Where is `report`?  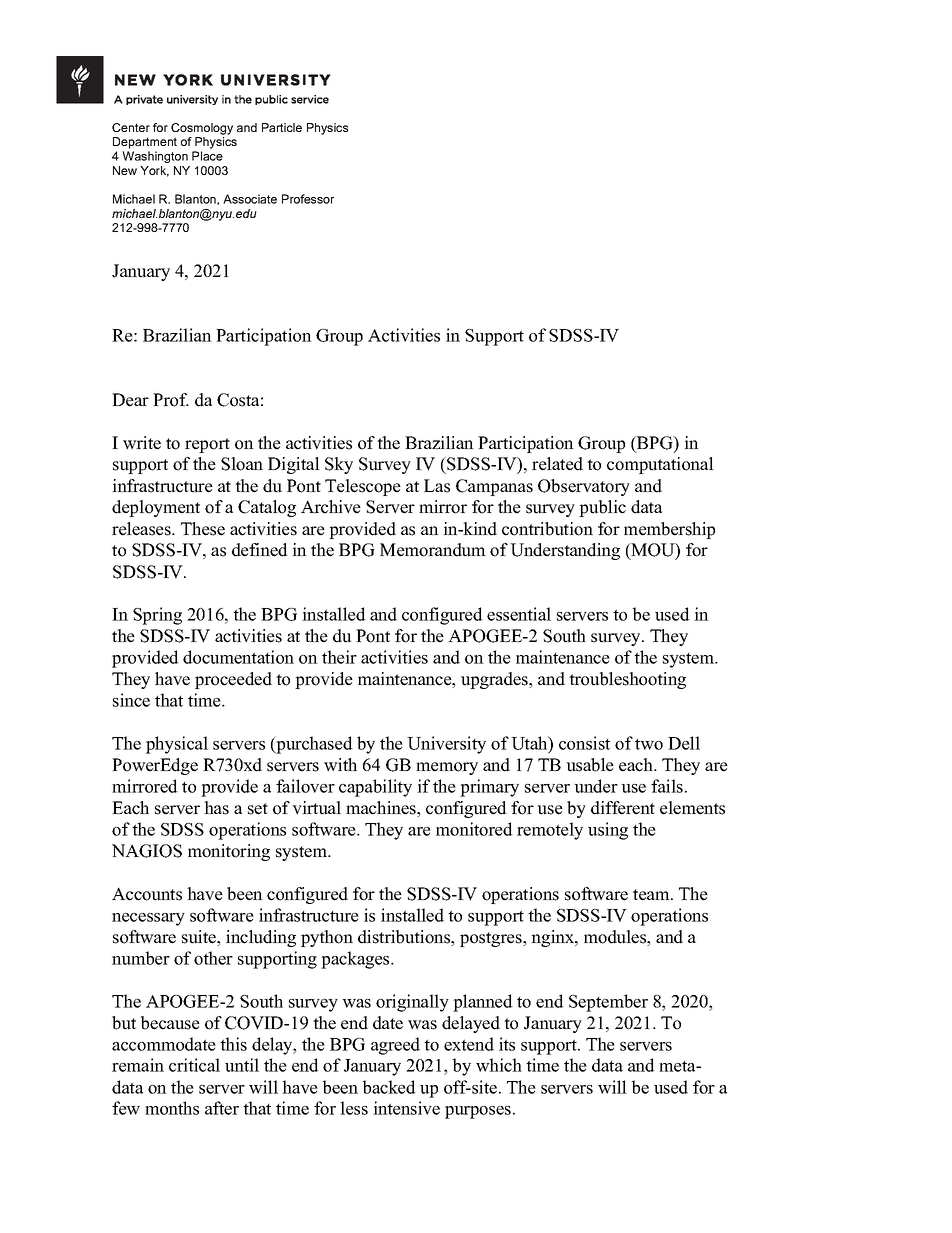 report is located at coordinates (207, 445).
